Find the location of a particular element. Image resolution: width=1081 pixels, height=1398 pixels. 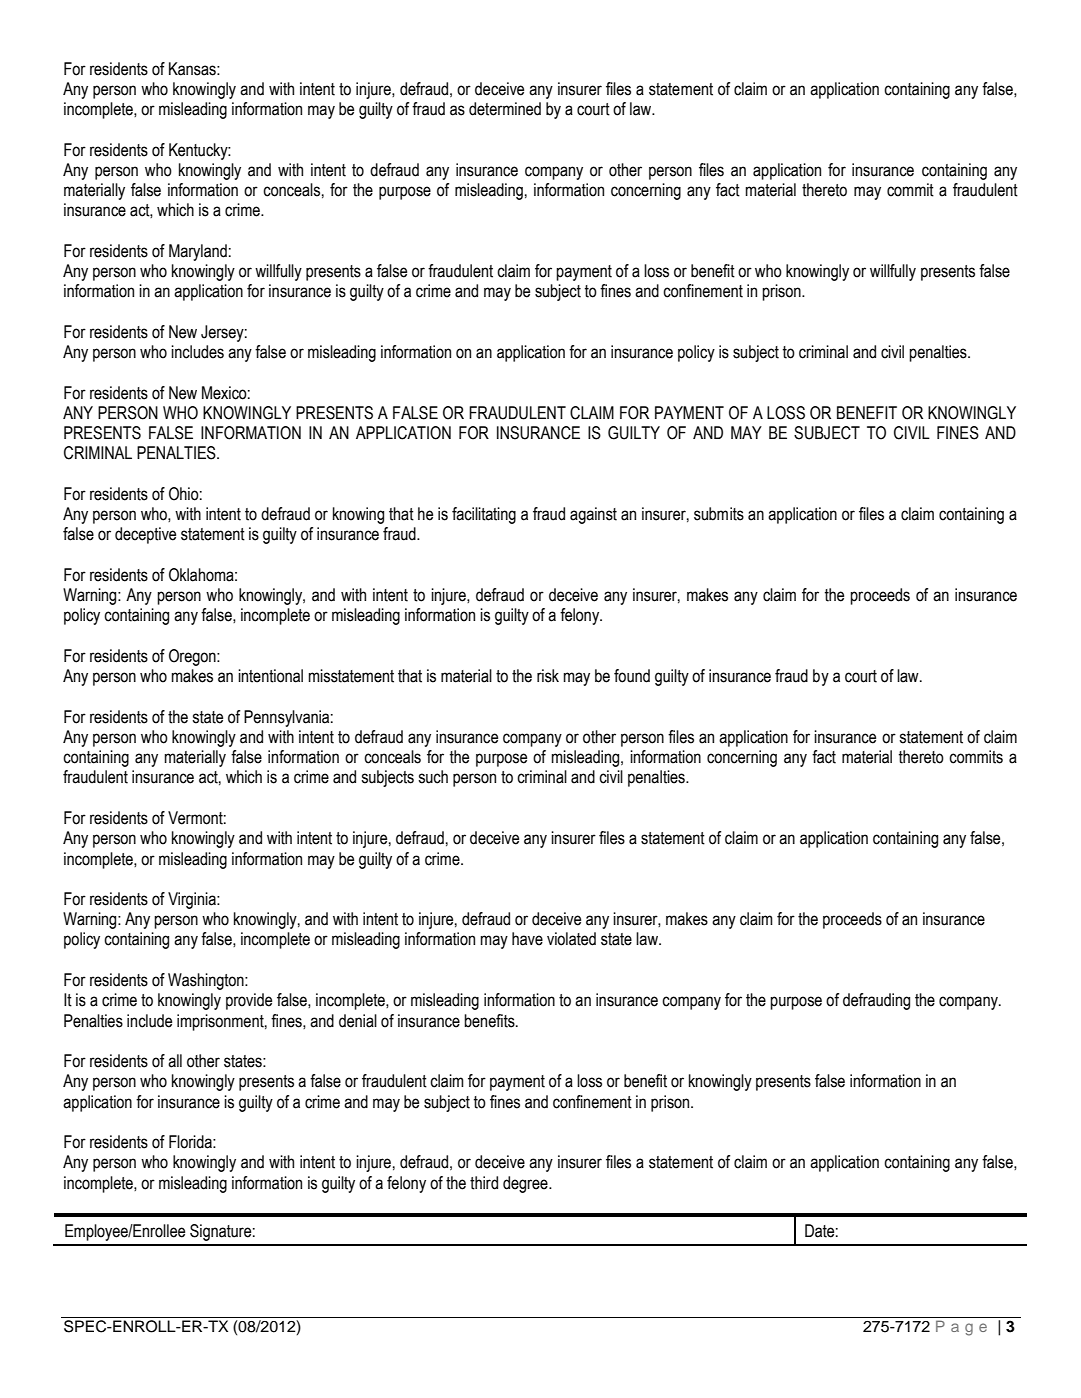

denial is located at coordinates (358, 1021).
